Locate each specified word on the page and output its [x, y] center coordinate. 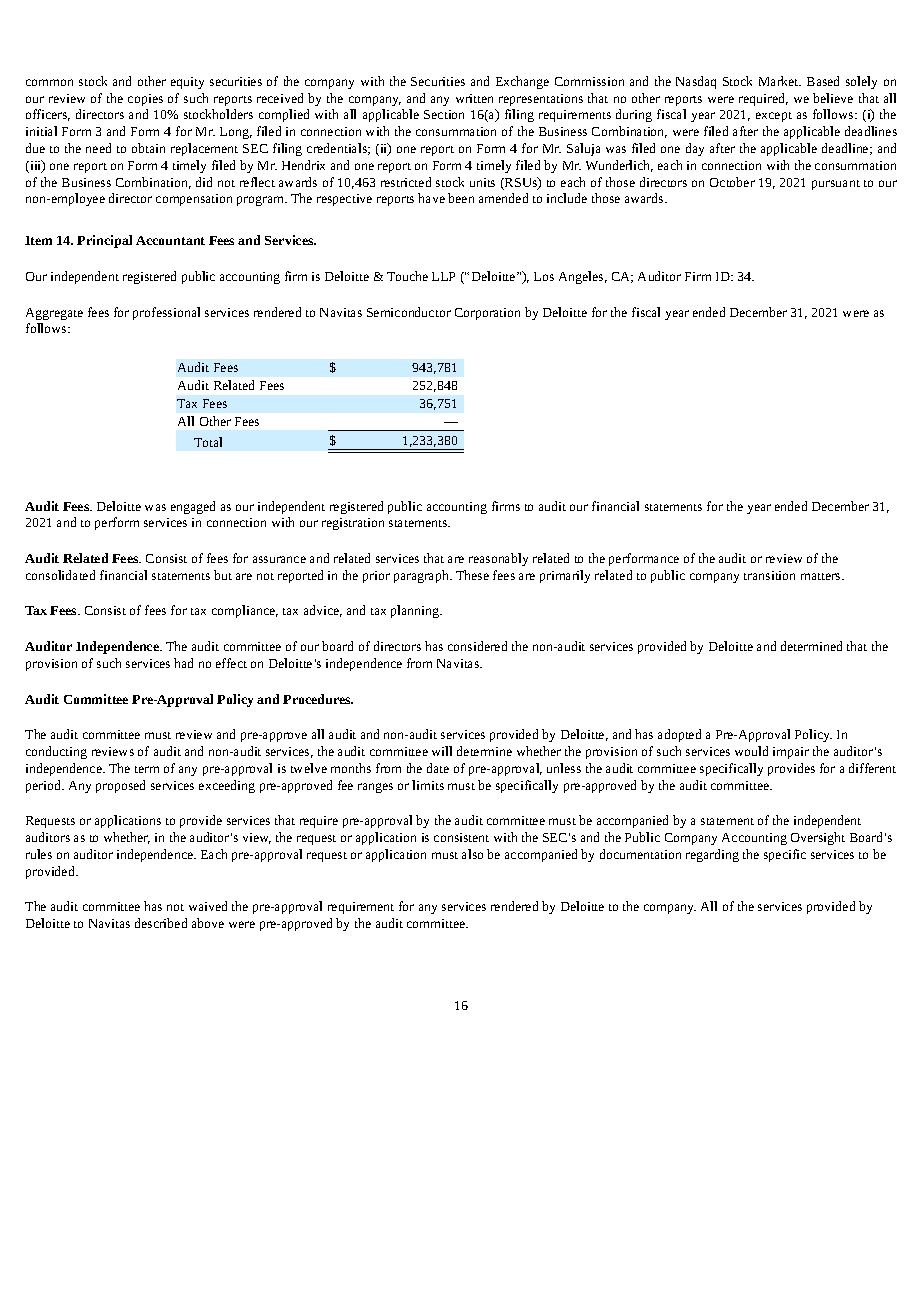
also [472, 854]
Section [444, 114]
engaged [193, 507]
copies [145, 100]
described [161, 923]
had [183, 663]
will [442, 751]
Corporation [487, 314]
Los [544, 276]
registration [353, 524]
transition [769, 575]
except [774, 117]
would [751, 751]
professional [166, 313]
